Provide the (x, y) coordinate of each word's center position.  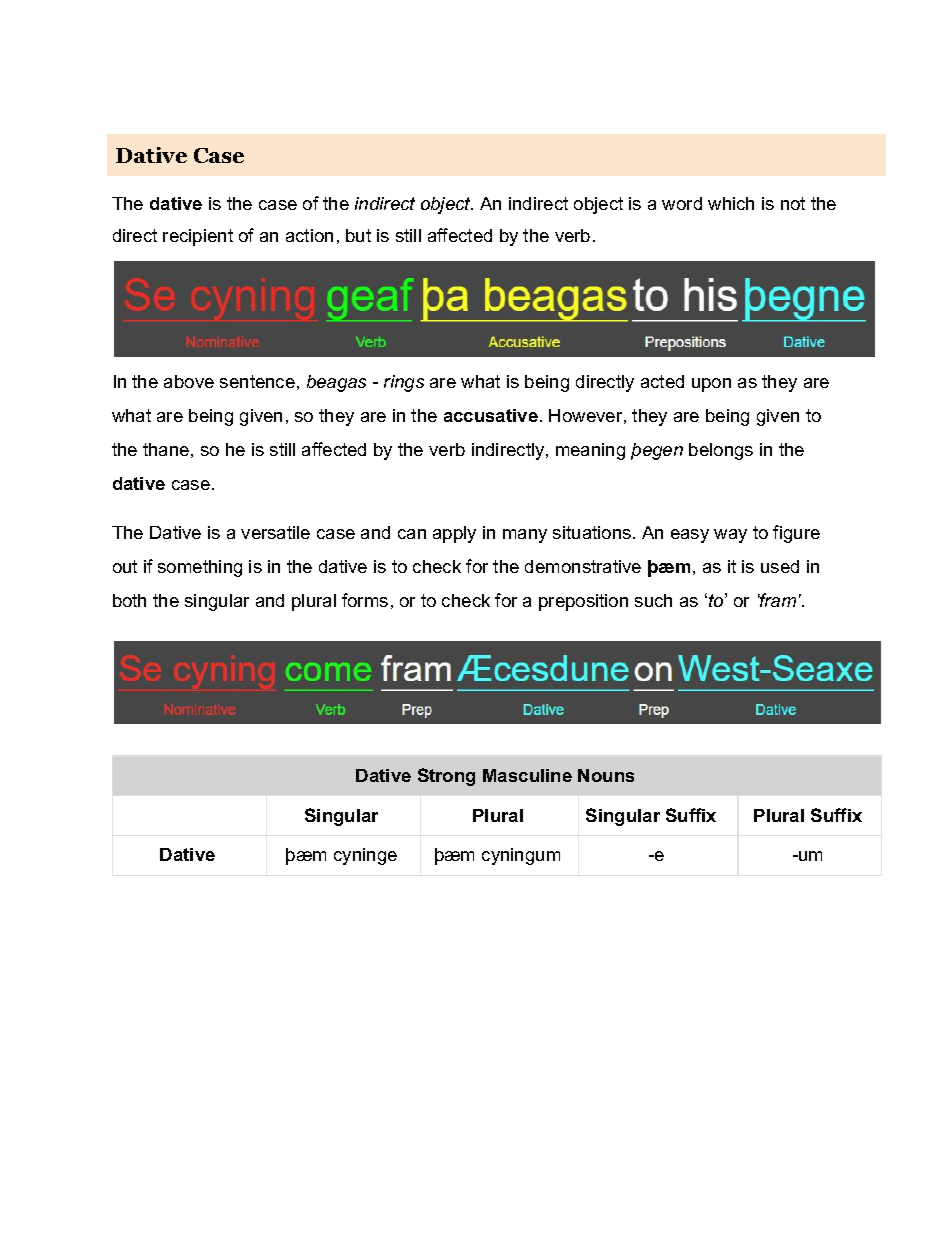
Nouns (606, 775)
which (731, 203)
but (358, 235)
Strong (446, 777)
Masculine (527, 775)
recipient (198, 237)
